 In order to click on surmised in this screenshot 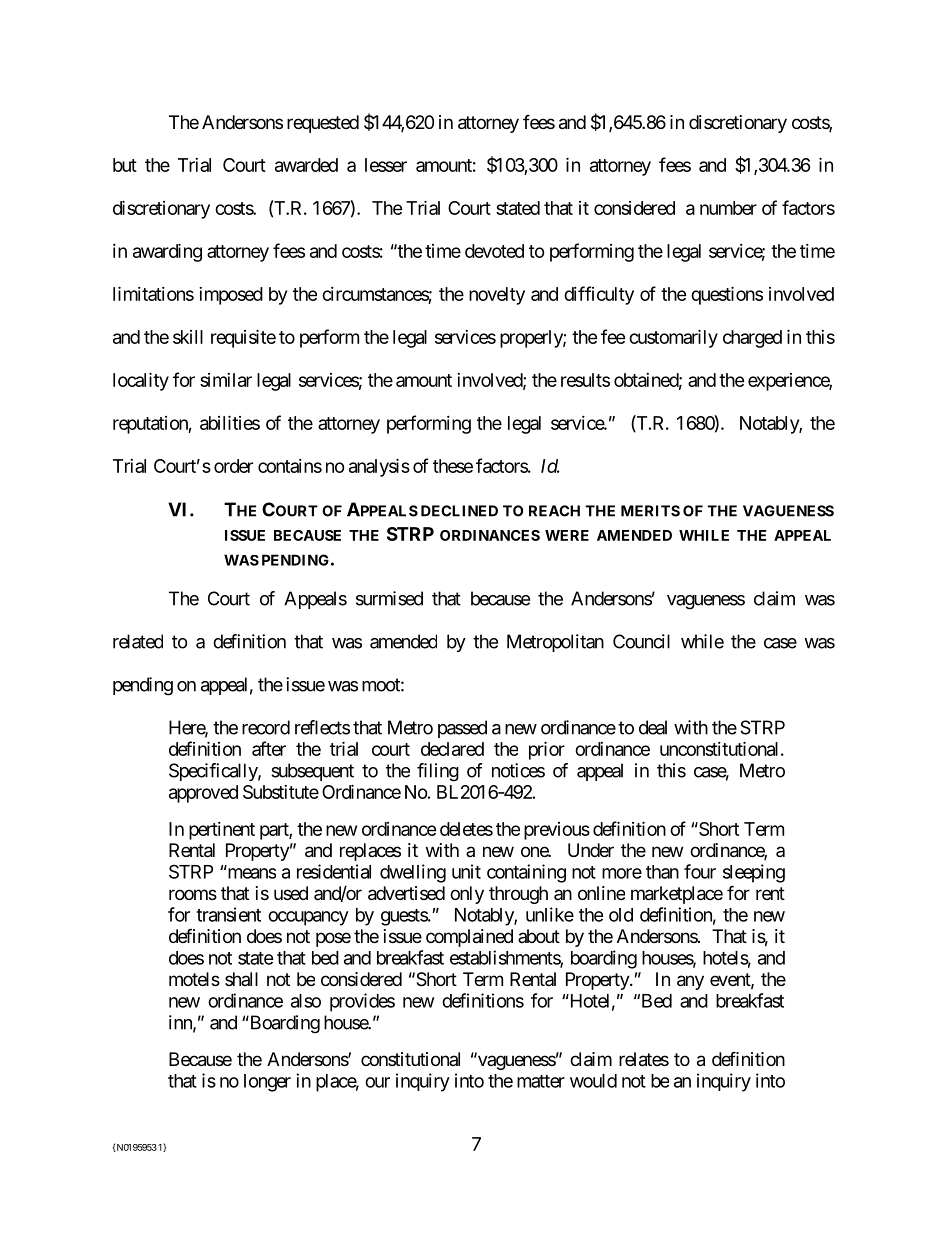, I will do `click(389, 598)`.
